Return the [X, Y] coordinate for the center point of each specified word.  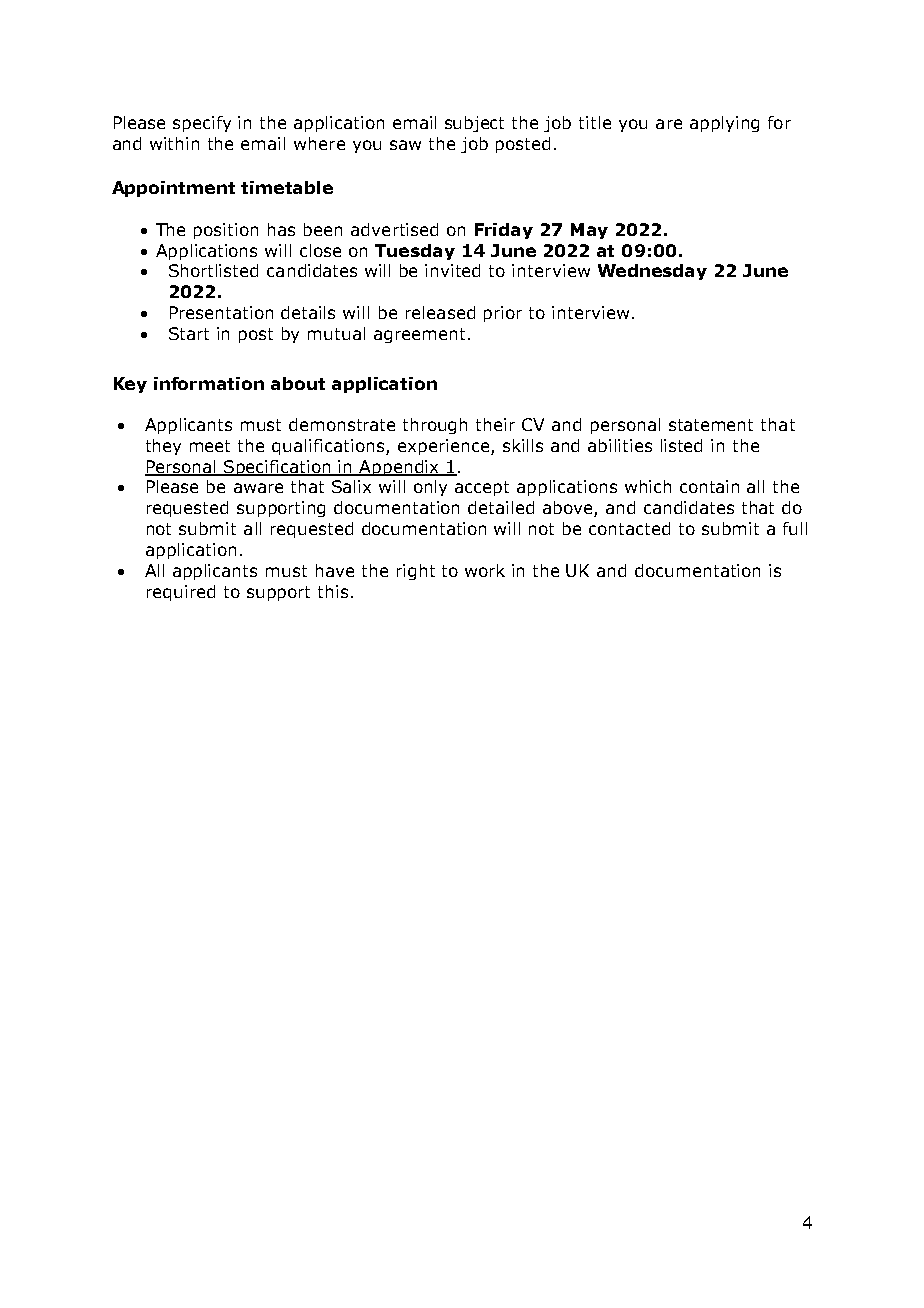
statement [711, 425]
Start [189, 333]
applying [724, 124]
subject [474, 124]
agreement [419, 335]
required [181, 593]
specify [202, 124]
